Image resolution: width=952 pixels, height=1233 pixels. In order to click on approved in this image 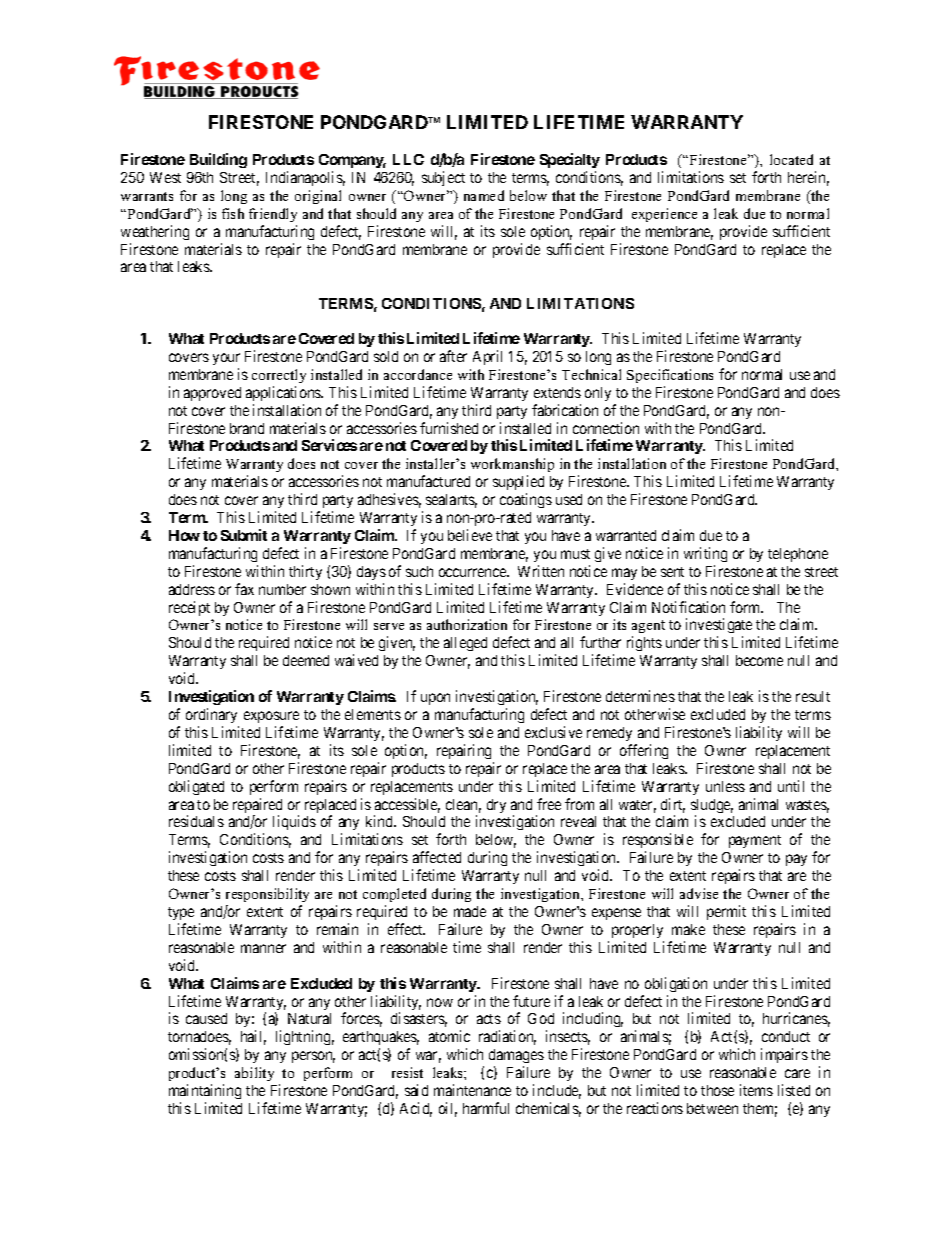, I will do `click(212, 394)`.
